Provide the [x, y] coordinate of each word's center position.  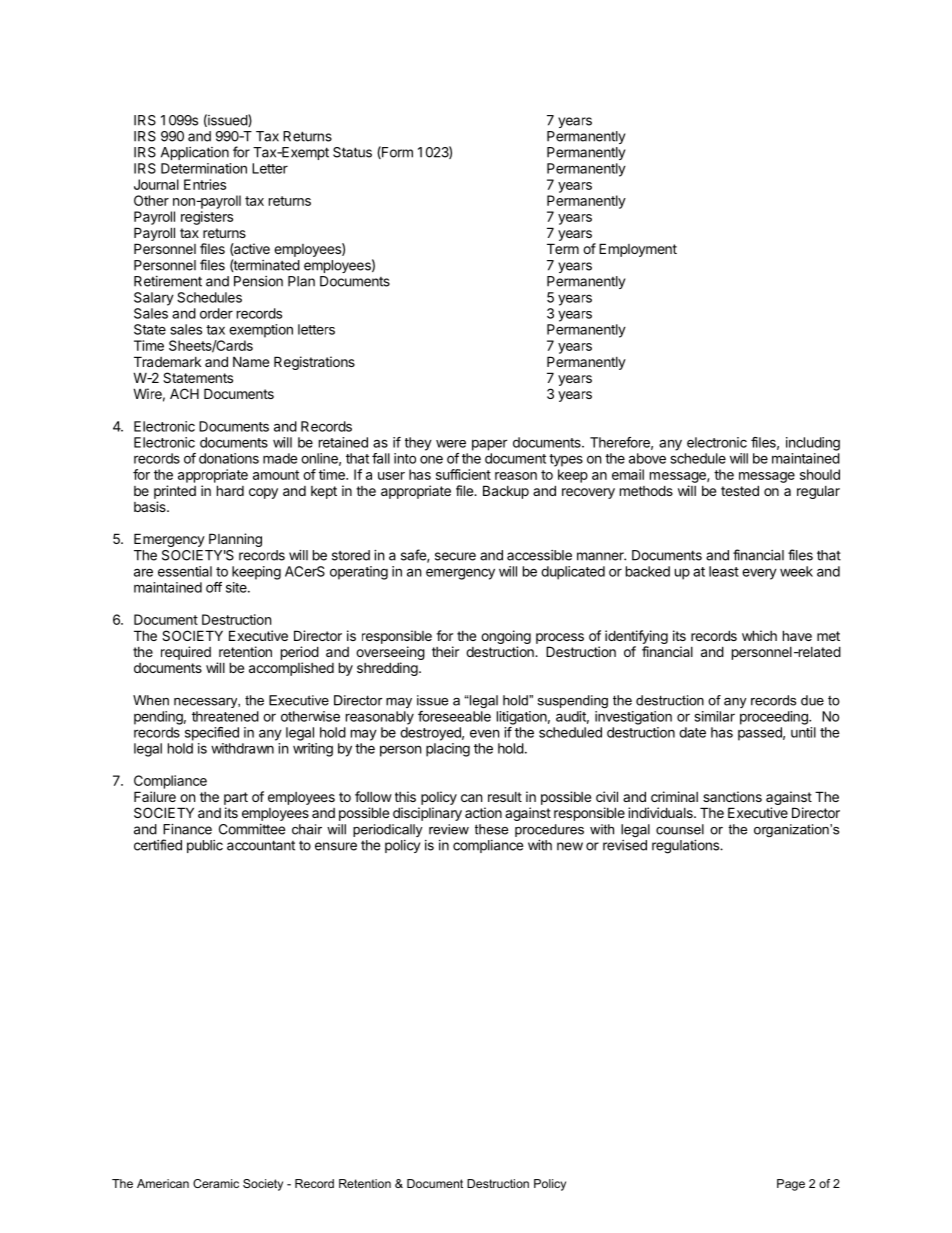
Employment [638, 250]
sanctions [732, 796]
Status [352, 152]
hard [230, 490]
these [491, 829]
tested [740, 490]
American [163, 1183]
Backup [506, 492]
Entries [205, 184]
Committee [252, 829]
